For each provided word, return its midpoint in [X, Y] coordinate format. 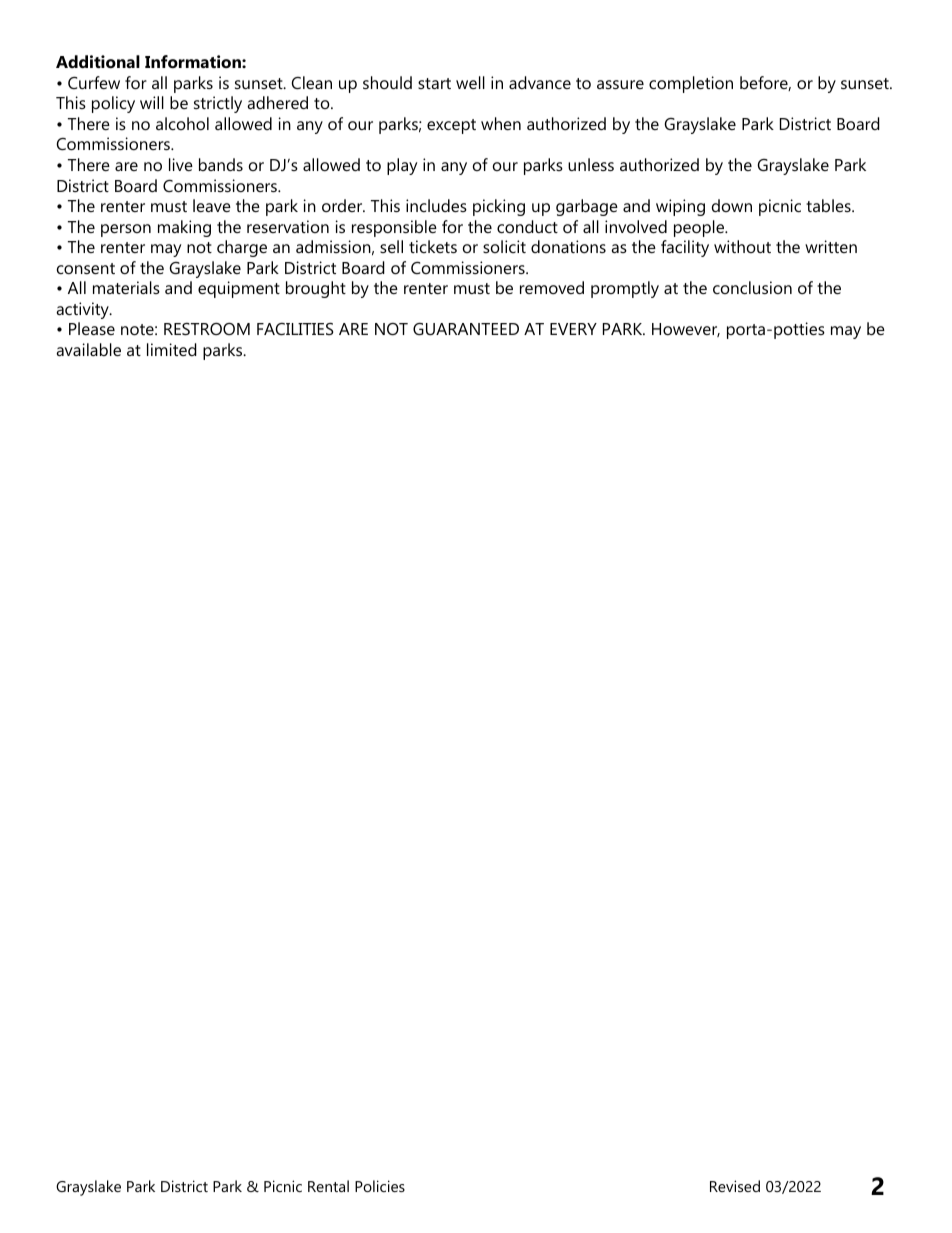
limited [172, 349]
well [470, 82]
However [686, 330]
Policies [380, 1186]
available [88, 349]
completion [691, 84]
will [152, 102]
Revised [735, 1186]
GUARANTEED [466, 329]
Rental [328, 1186]
